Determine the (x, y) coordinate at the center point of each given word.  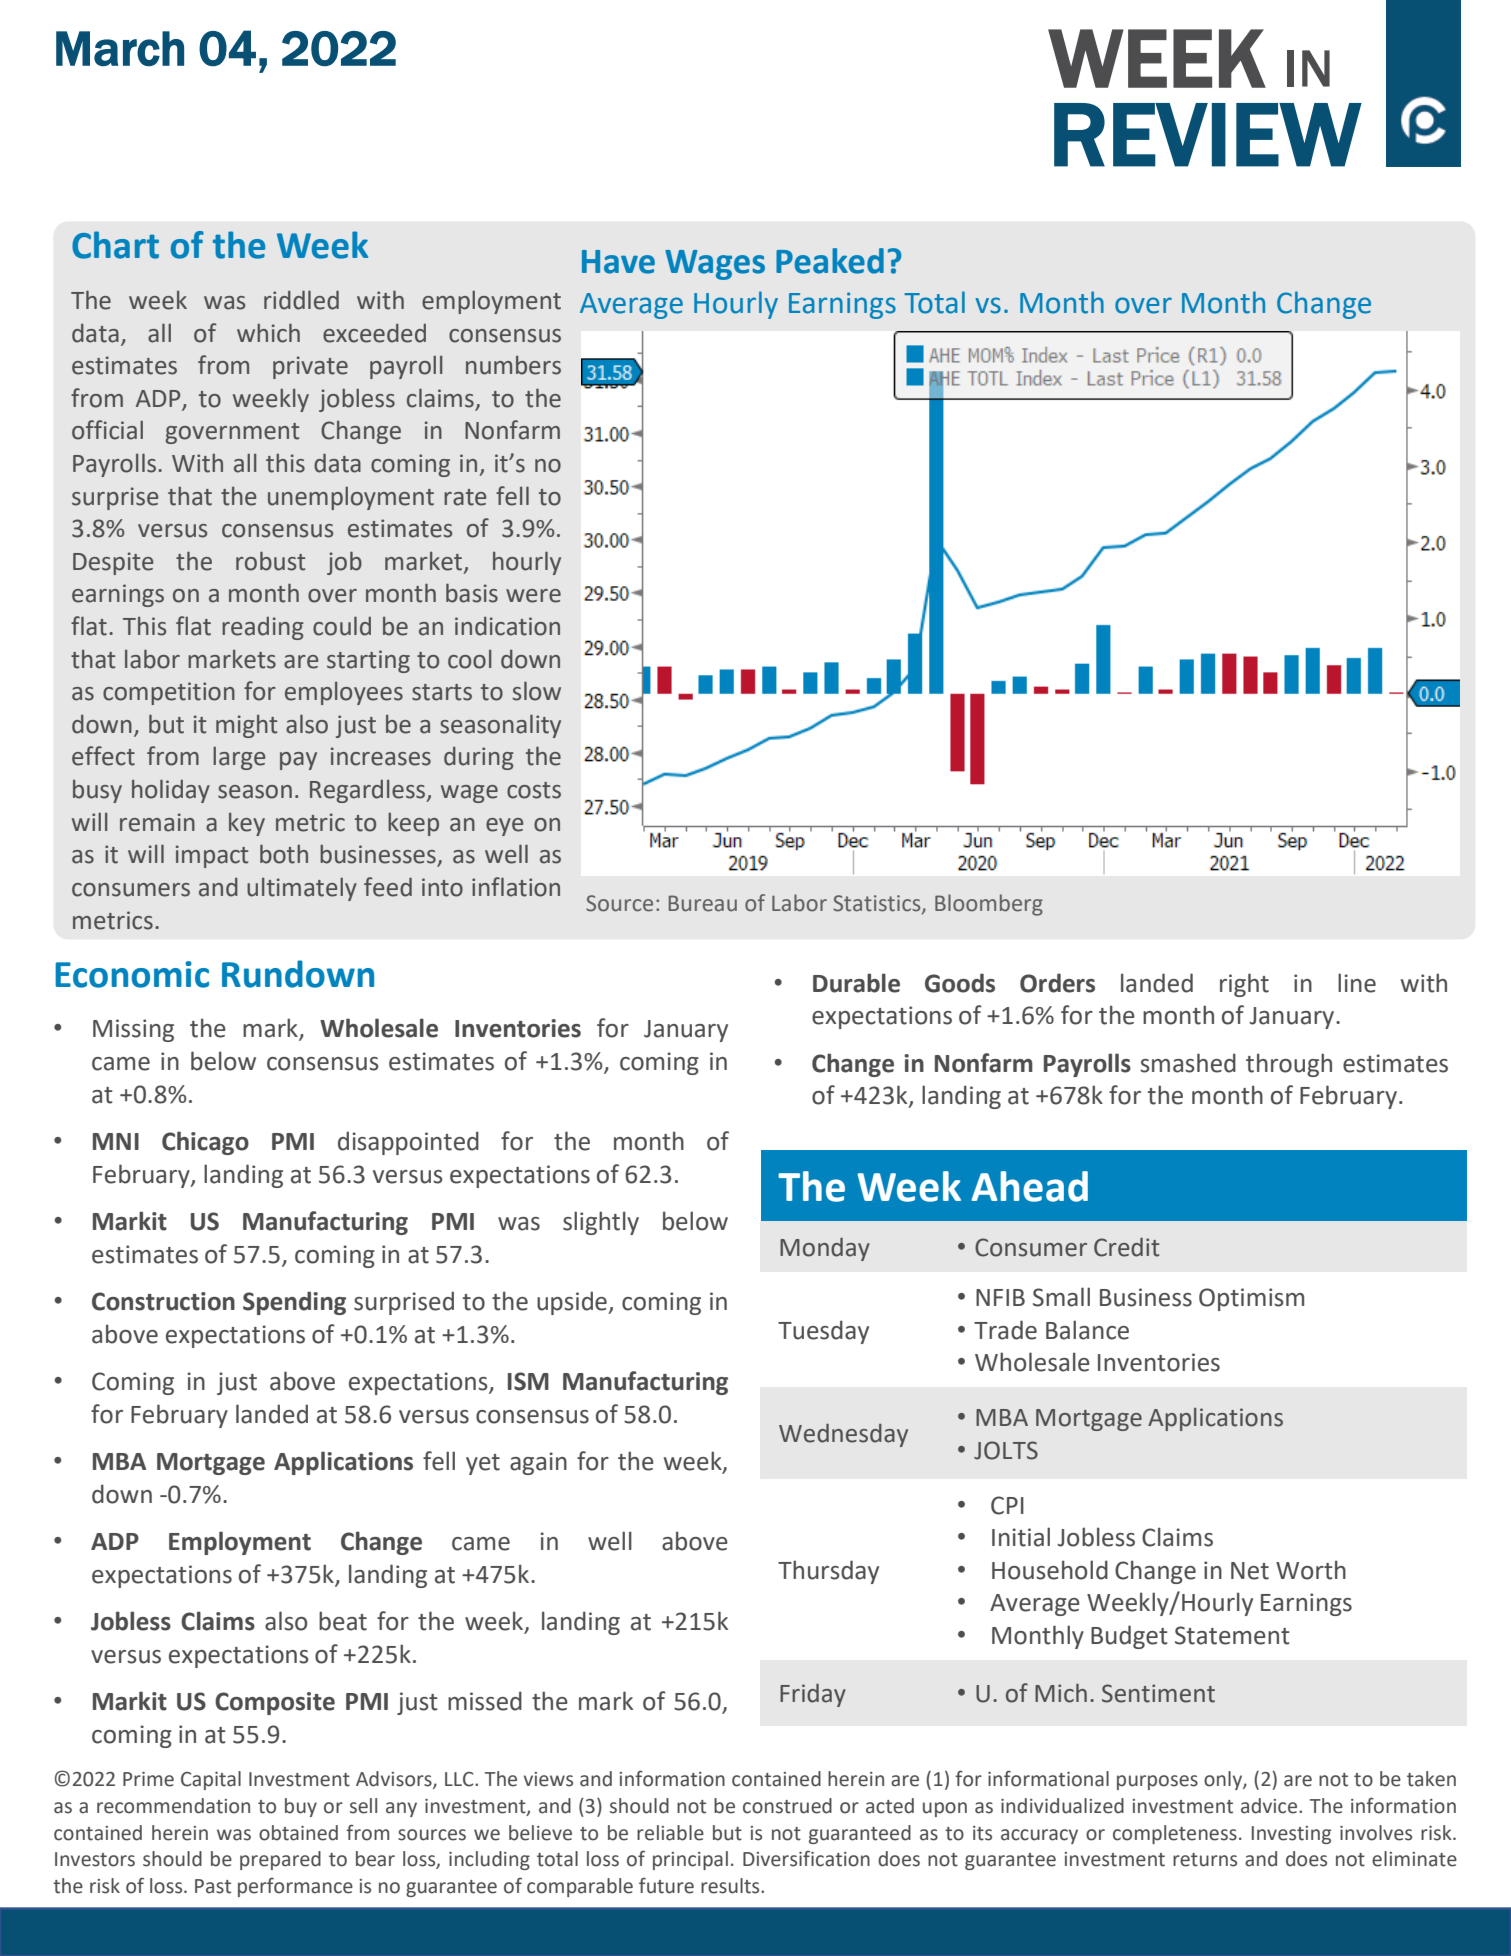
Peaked (830, 261)
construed (787, 1806)
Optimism (1251, 1299)
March (120, 49)
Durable (856, 983)
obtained (298, 1833)
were (533, 596)
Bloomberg (989, 905)
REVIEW (1208, 135)
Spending (294, 1303)
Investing (1291, 1835)
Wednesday (843, 1435)
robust (270, 561)
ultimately (302, 889)
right (1244, 985)
